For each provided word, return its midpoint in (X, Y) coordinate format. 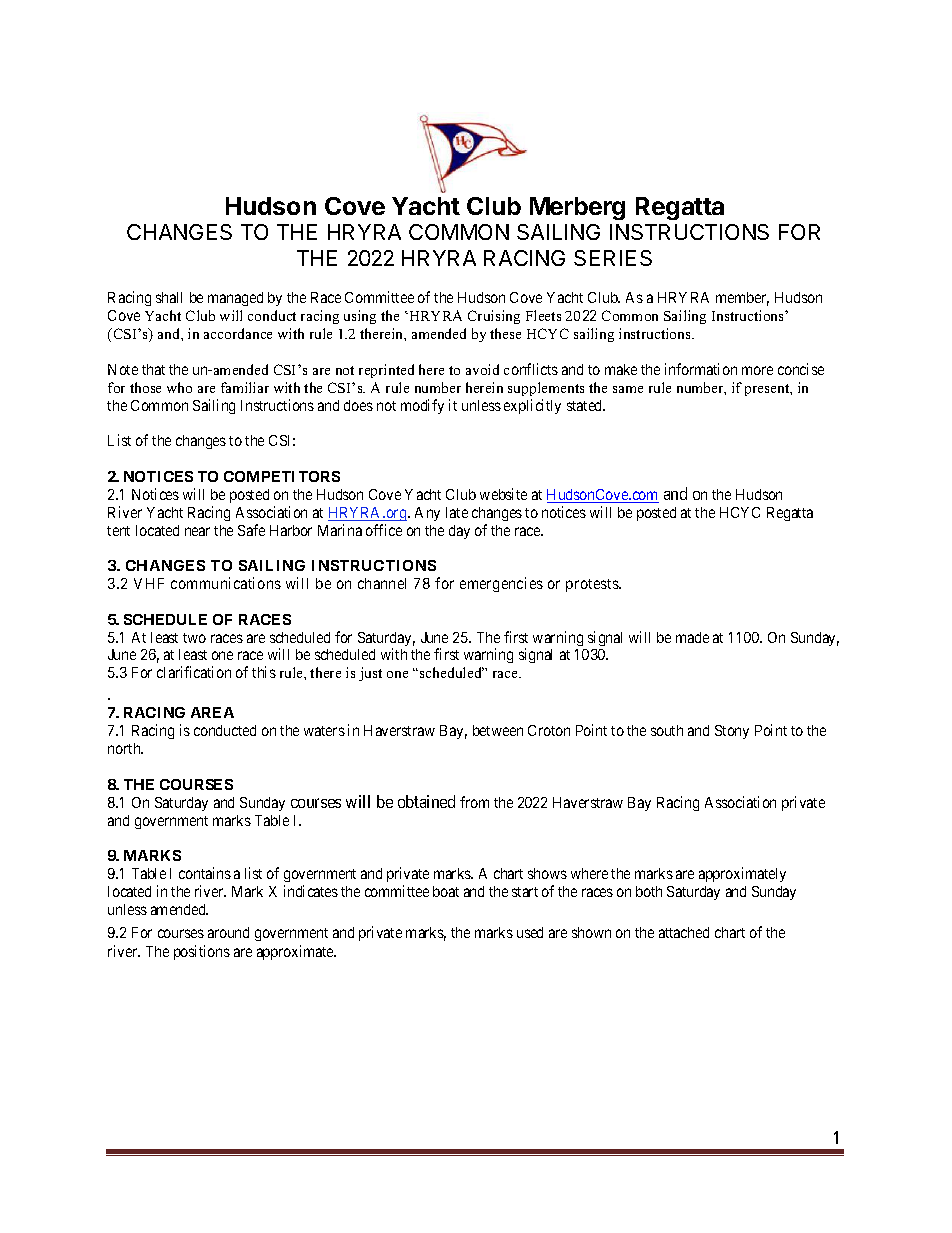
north (125, 748)
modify (422, 406)
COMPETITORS (282, 476)
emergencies (501, 584)
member (742, 299)
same (628, 389)
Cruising (494, 317)
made (692, 637)
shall (169, 297)
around (228, 932)
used (530, 932)
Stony (732, 732)
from (474, 802)
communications (226, 583)
